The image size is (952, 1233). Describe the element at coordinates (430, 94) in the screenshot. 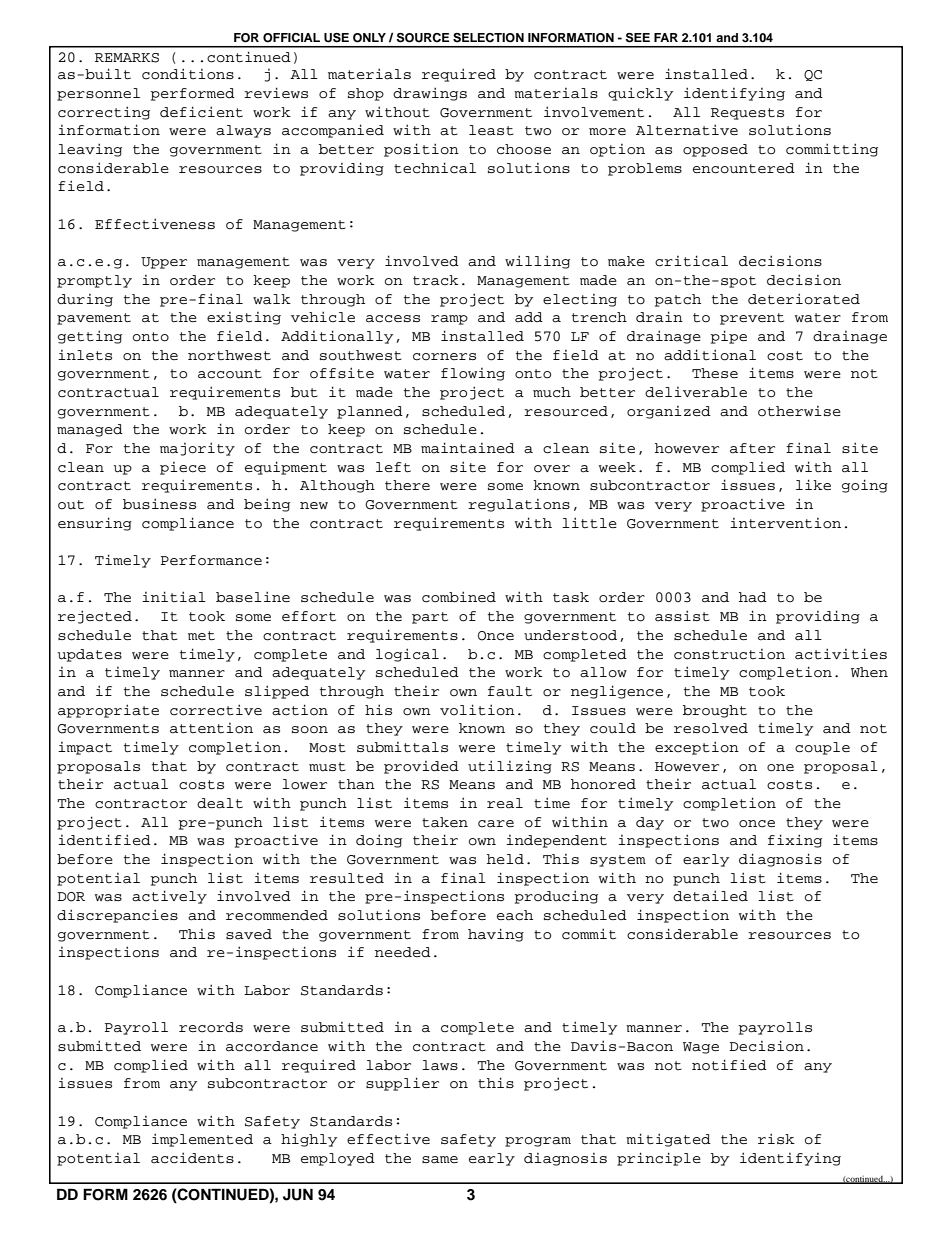

I see `drawings` at that location.
